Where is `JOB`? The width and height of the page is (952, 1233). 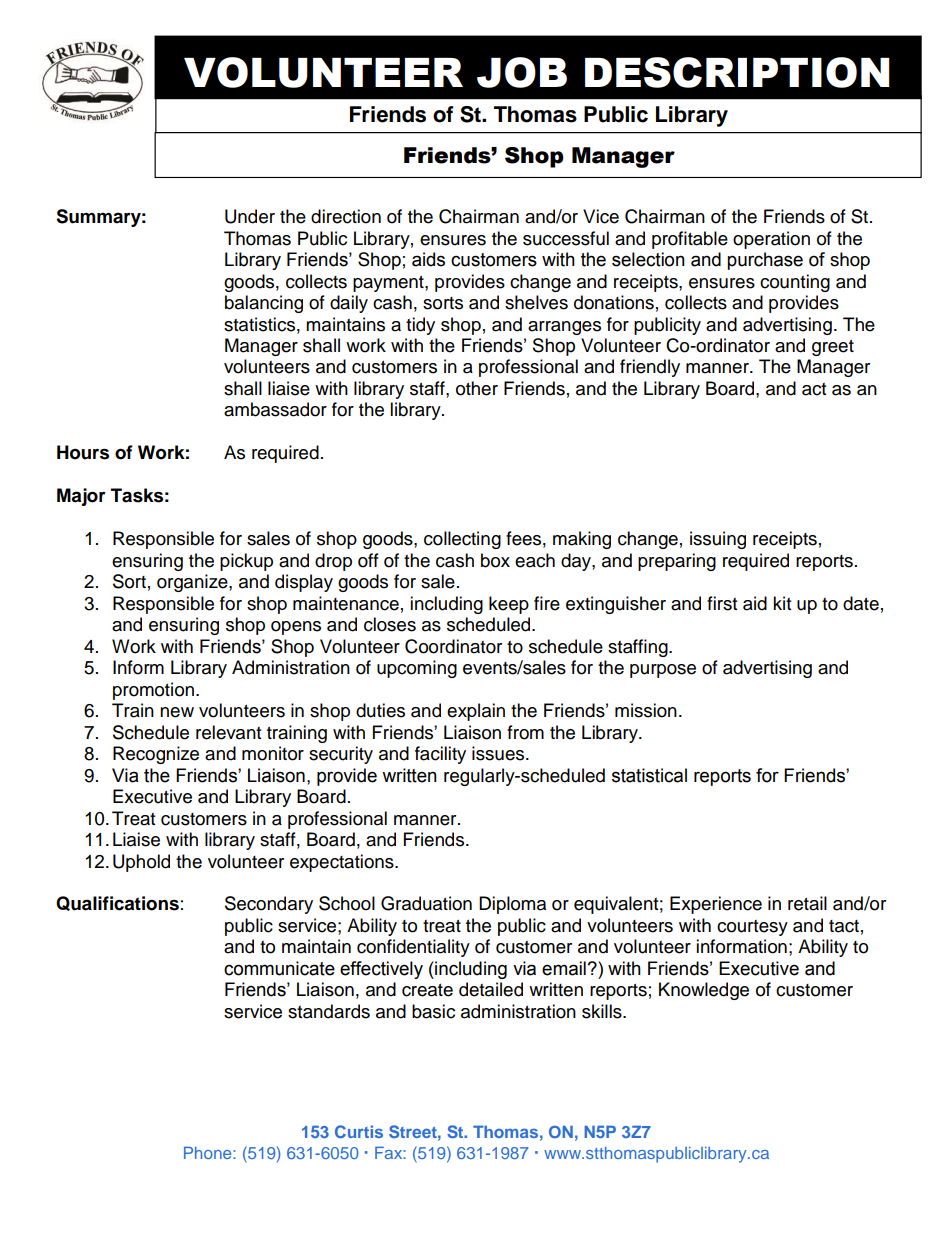
JOB is located at coordinates (522, 72).
